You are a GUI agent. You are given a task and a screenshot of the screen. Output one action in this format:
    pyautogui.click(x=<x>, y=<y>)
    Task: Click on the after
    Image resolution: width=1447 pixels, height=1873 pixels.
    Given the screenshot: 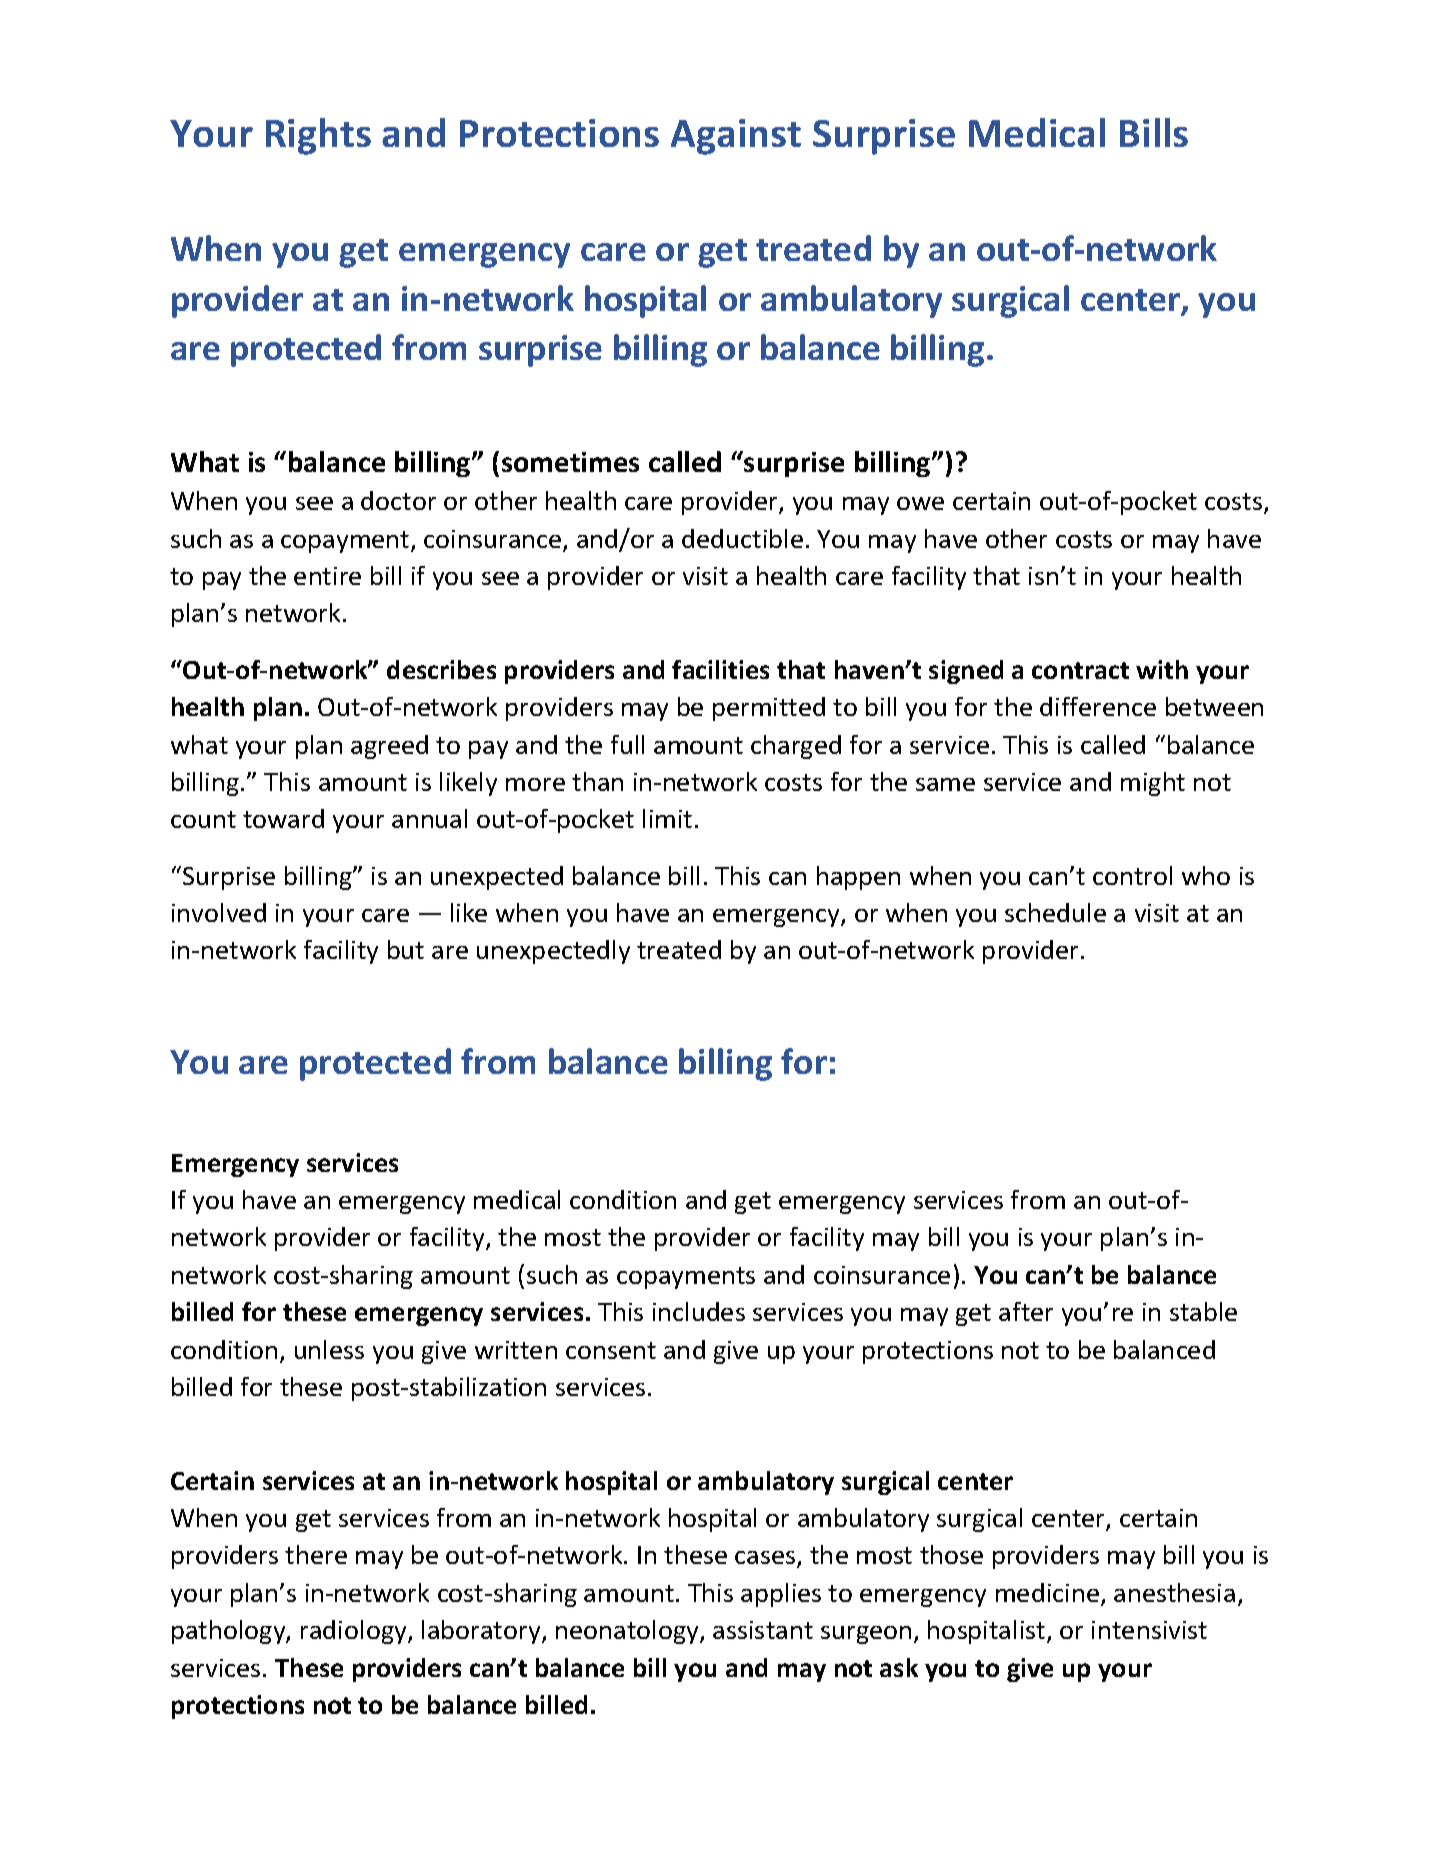 What is the action you would take?
    pyautogui.click(x=1026, y=1311)
